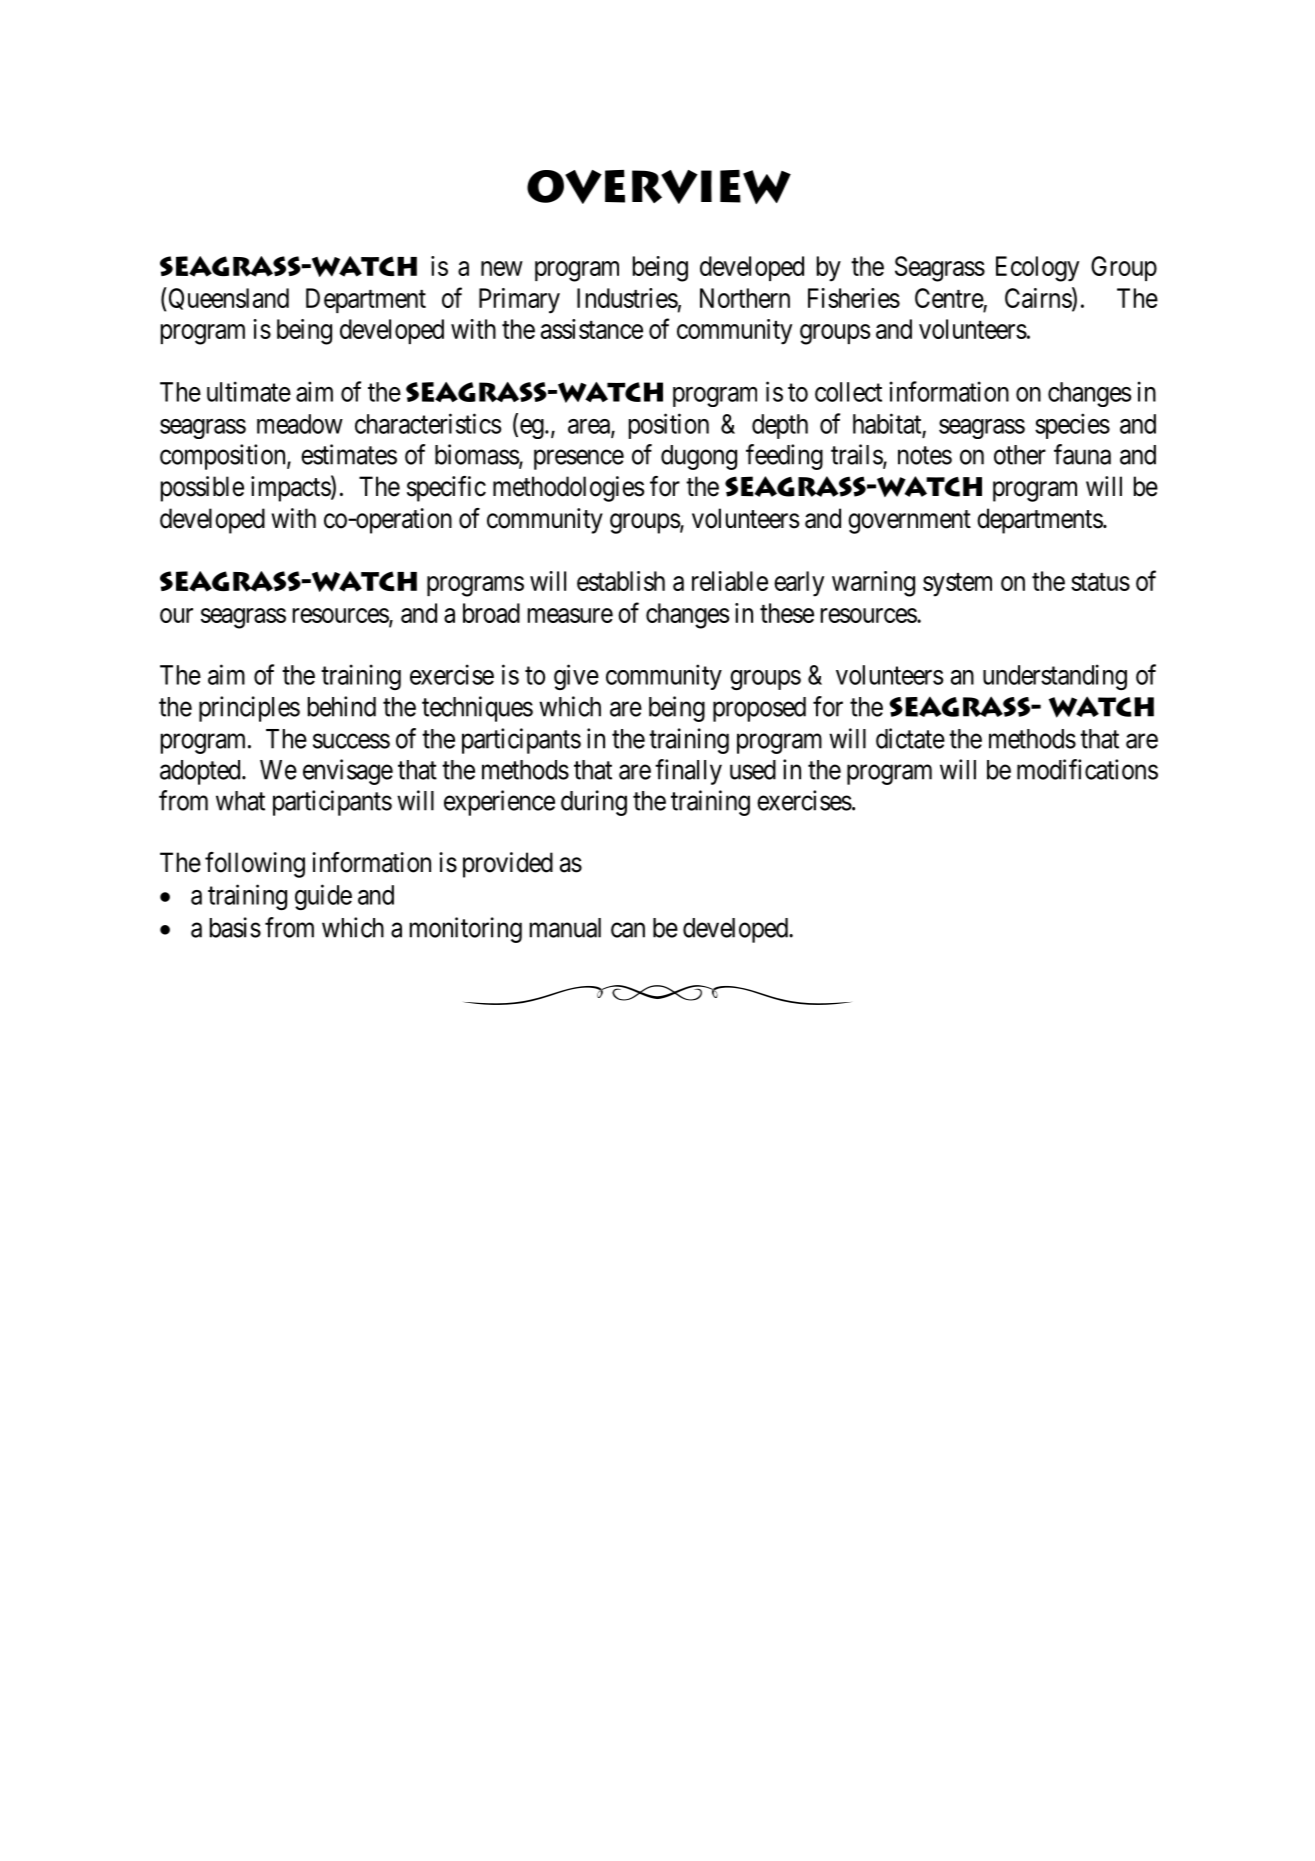 The image size is (1315, 1861). What do you see at coordinates (753, 770) in the document?
I see `used` at bounding box center [753, 770].
